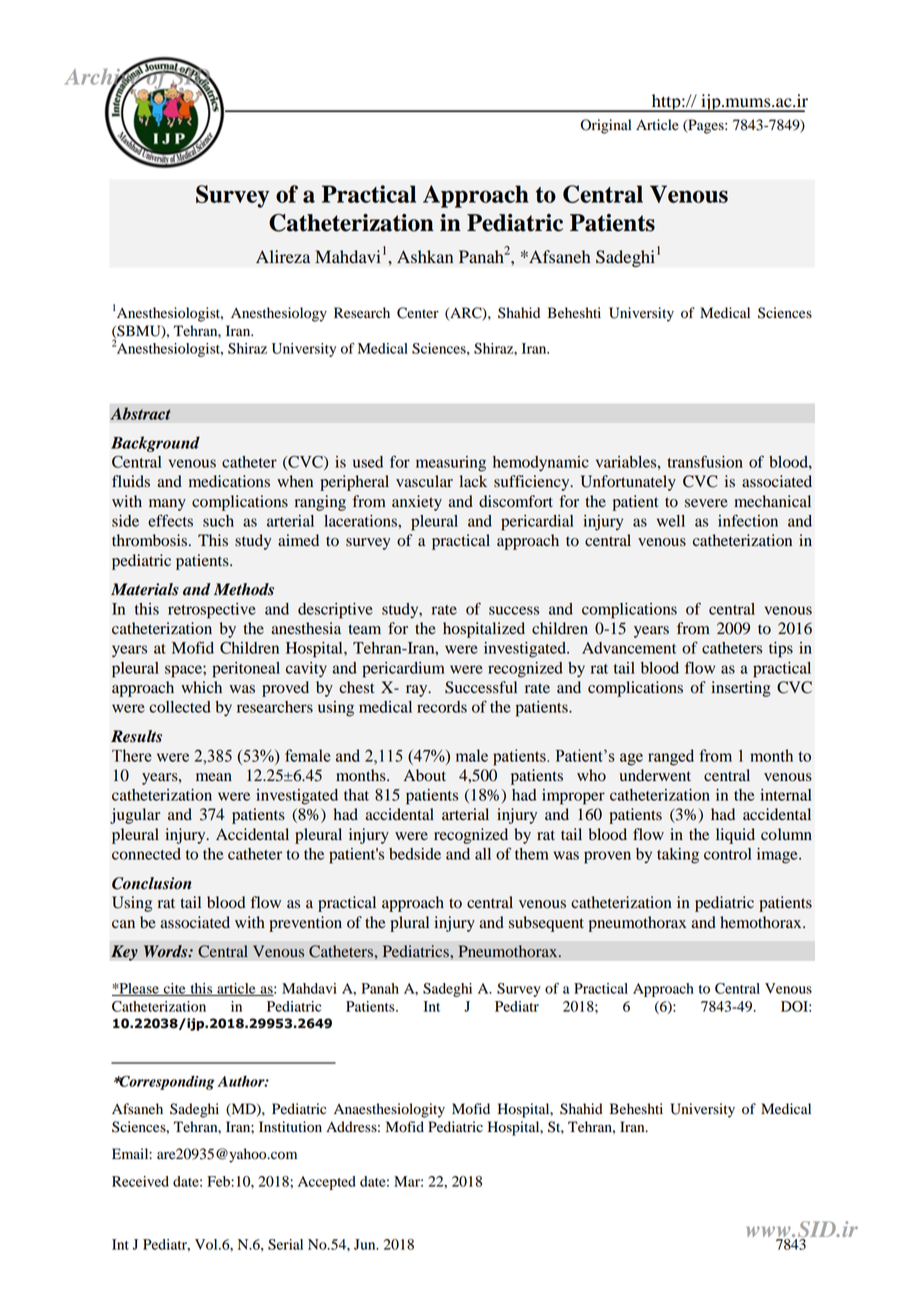 The image size is (924, 1308). What do you see at coordinates (409, 924) in the page?
I see `plural` at bounding box center [409, 924].
